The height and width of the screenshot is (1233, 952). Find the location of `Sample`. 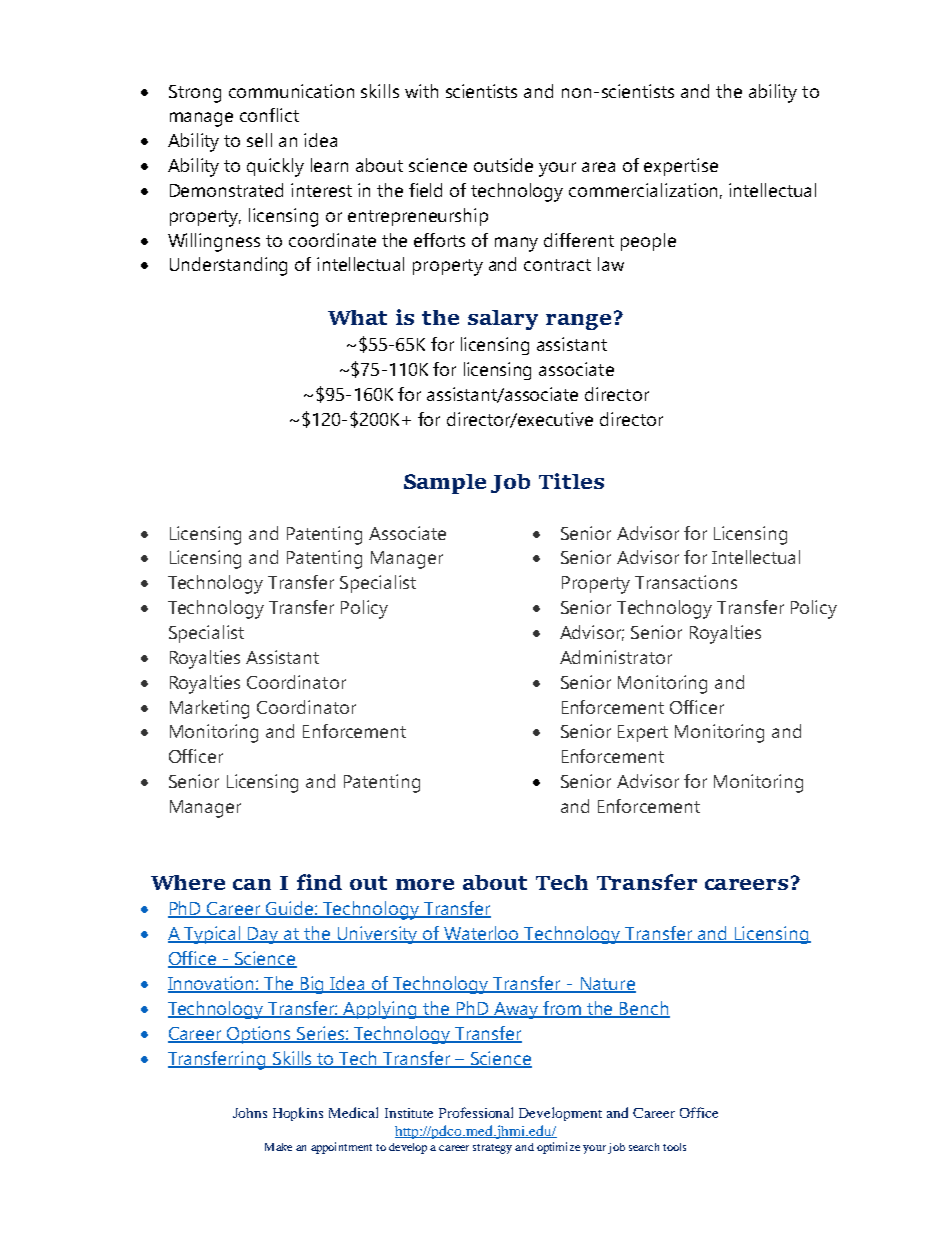

Sample is located at coordinates (445, 484).
